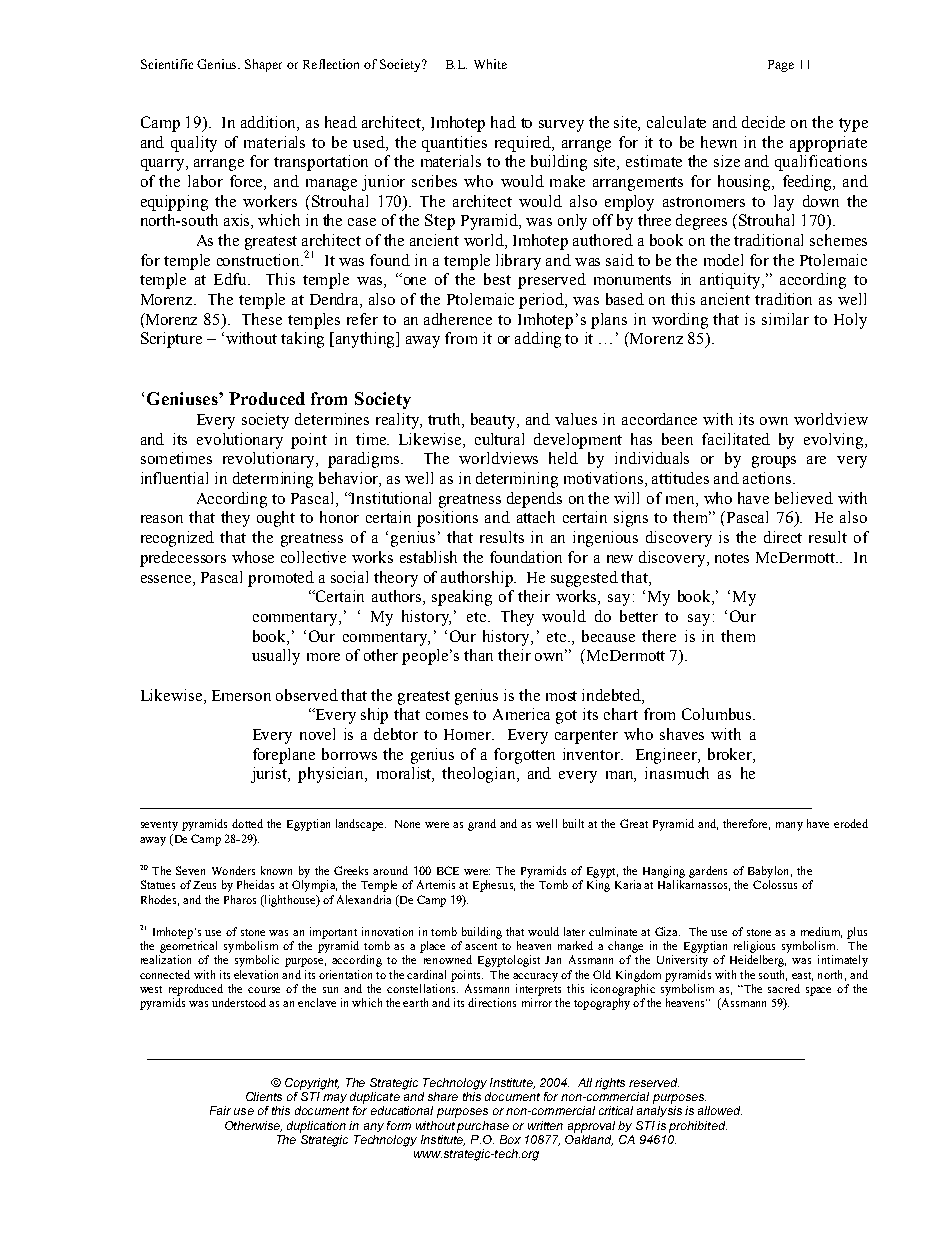  Describe the element at coordinates (270, 775) in the screenshot. I see `jurist` at that location.
